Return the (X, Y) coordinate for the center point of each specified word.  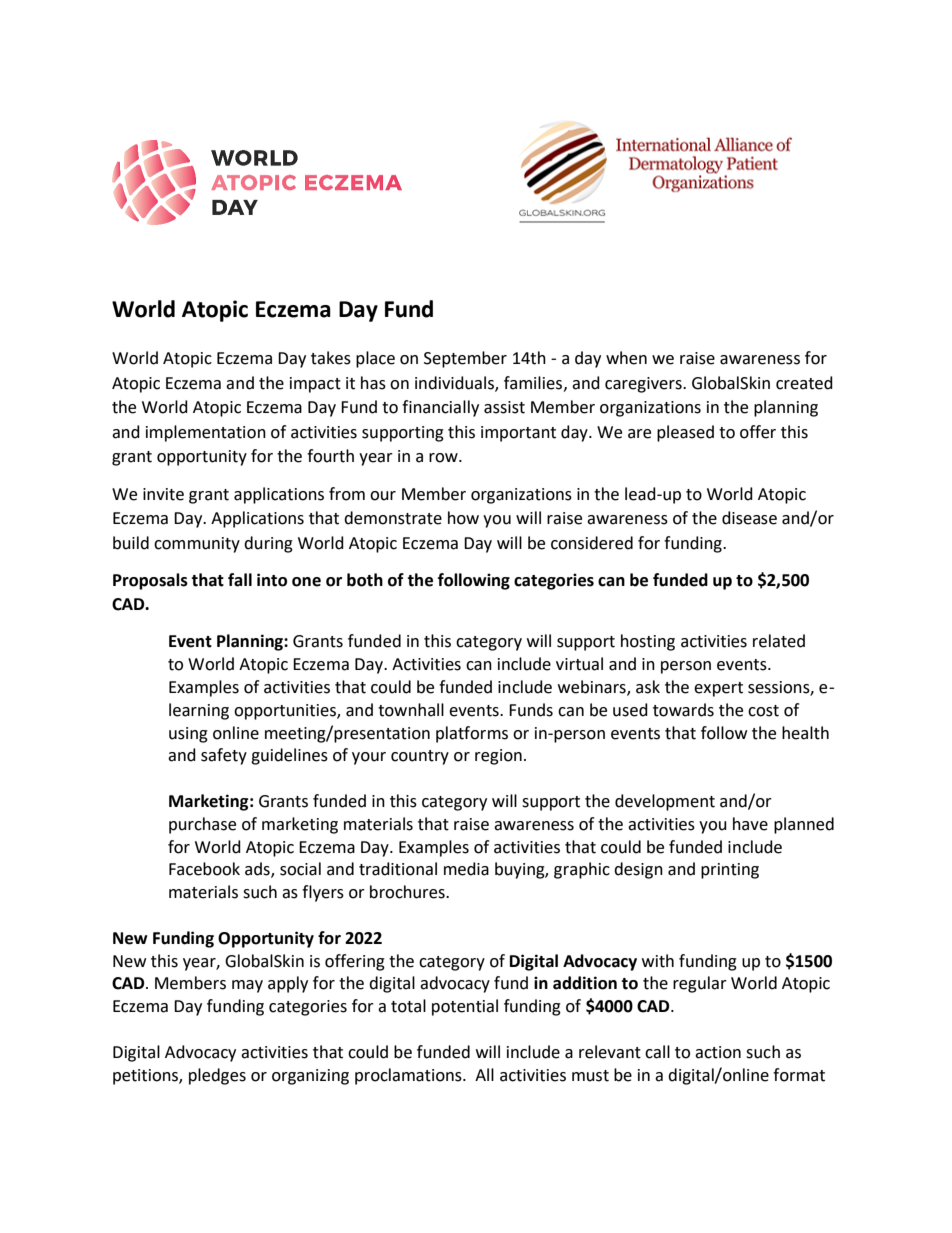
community (197, 545)
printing (730, 871)
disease (749, 518)
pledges (217, 1076)
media (466, 869)
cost (763, 711)
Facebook (204, 869)
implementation (206, 433)
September (465, 359)
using (188, 735)
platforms (472, 734)
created (804, 383)
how (463, 518)
